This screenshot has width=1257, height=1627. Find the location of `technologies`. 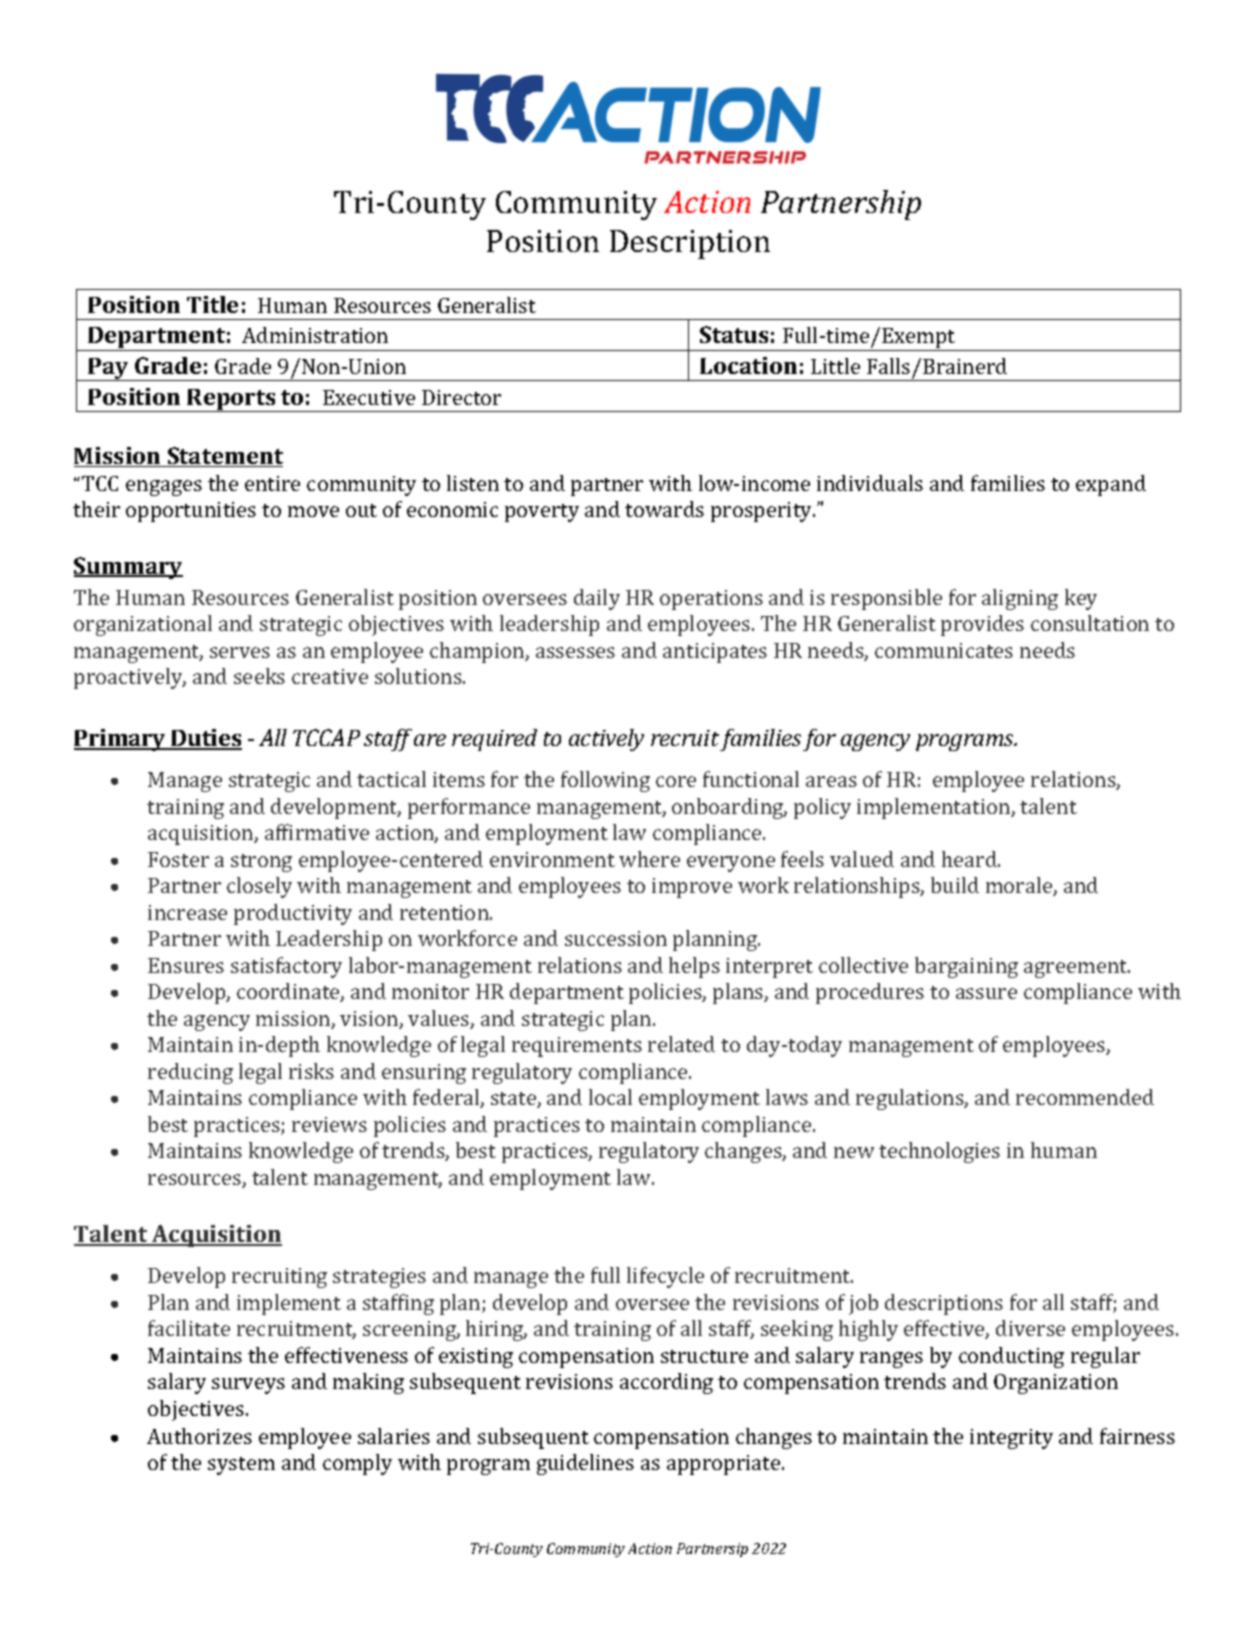

technologies is located at coordinates (939, 1152).
